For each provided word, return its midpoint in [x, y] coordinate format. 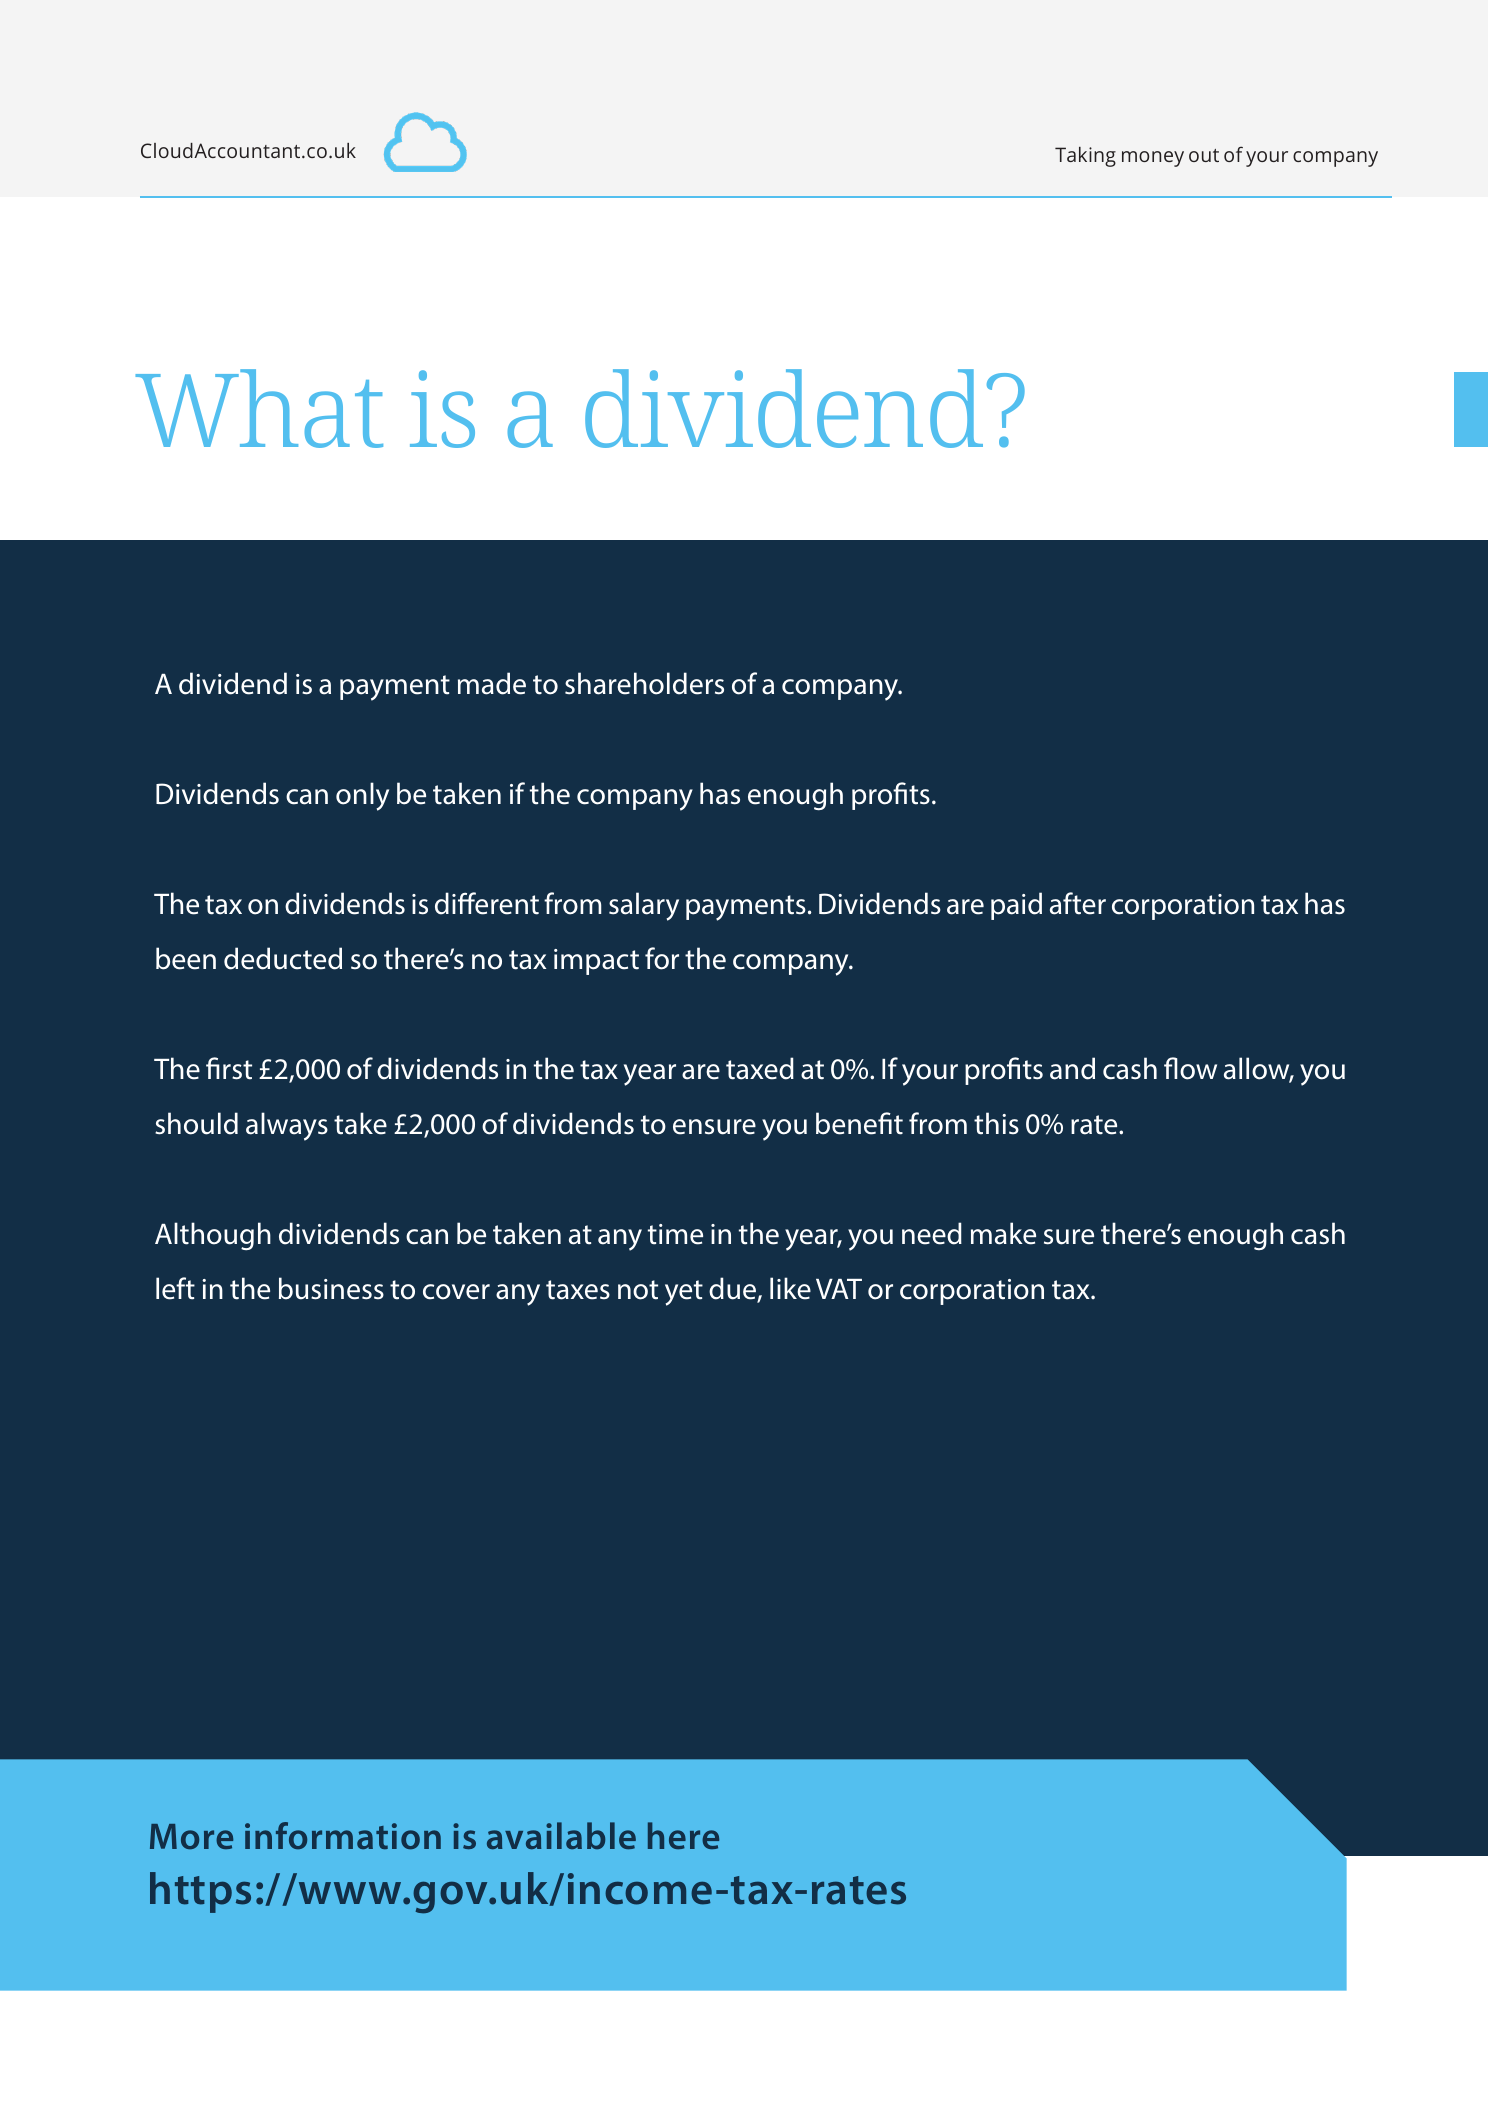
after [1078, 903]
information [343, 1836]
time [675, 1234]
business [331, 1288]
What [259, 408]
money [1153, 159]
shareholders [644, 683]
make [1003, 1233]
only [362, 796]
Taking [1085, 157]
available [561, 1835]
